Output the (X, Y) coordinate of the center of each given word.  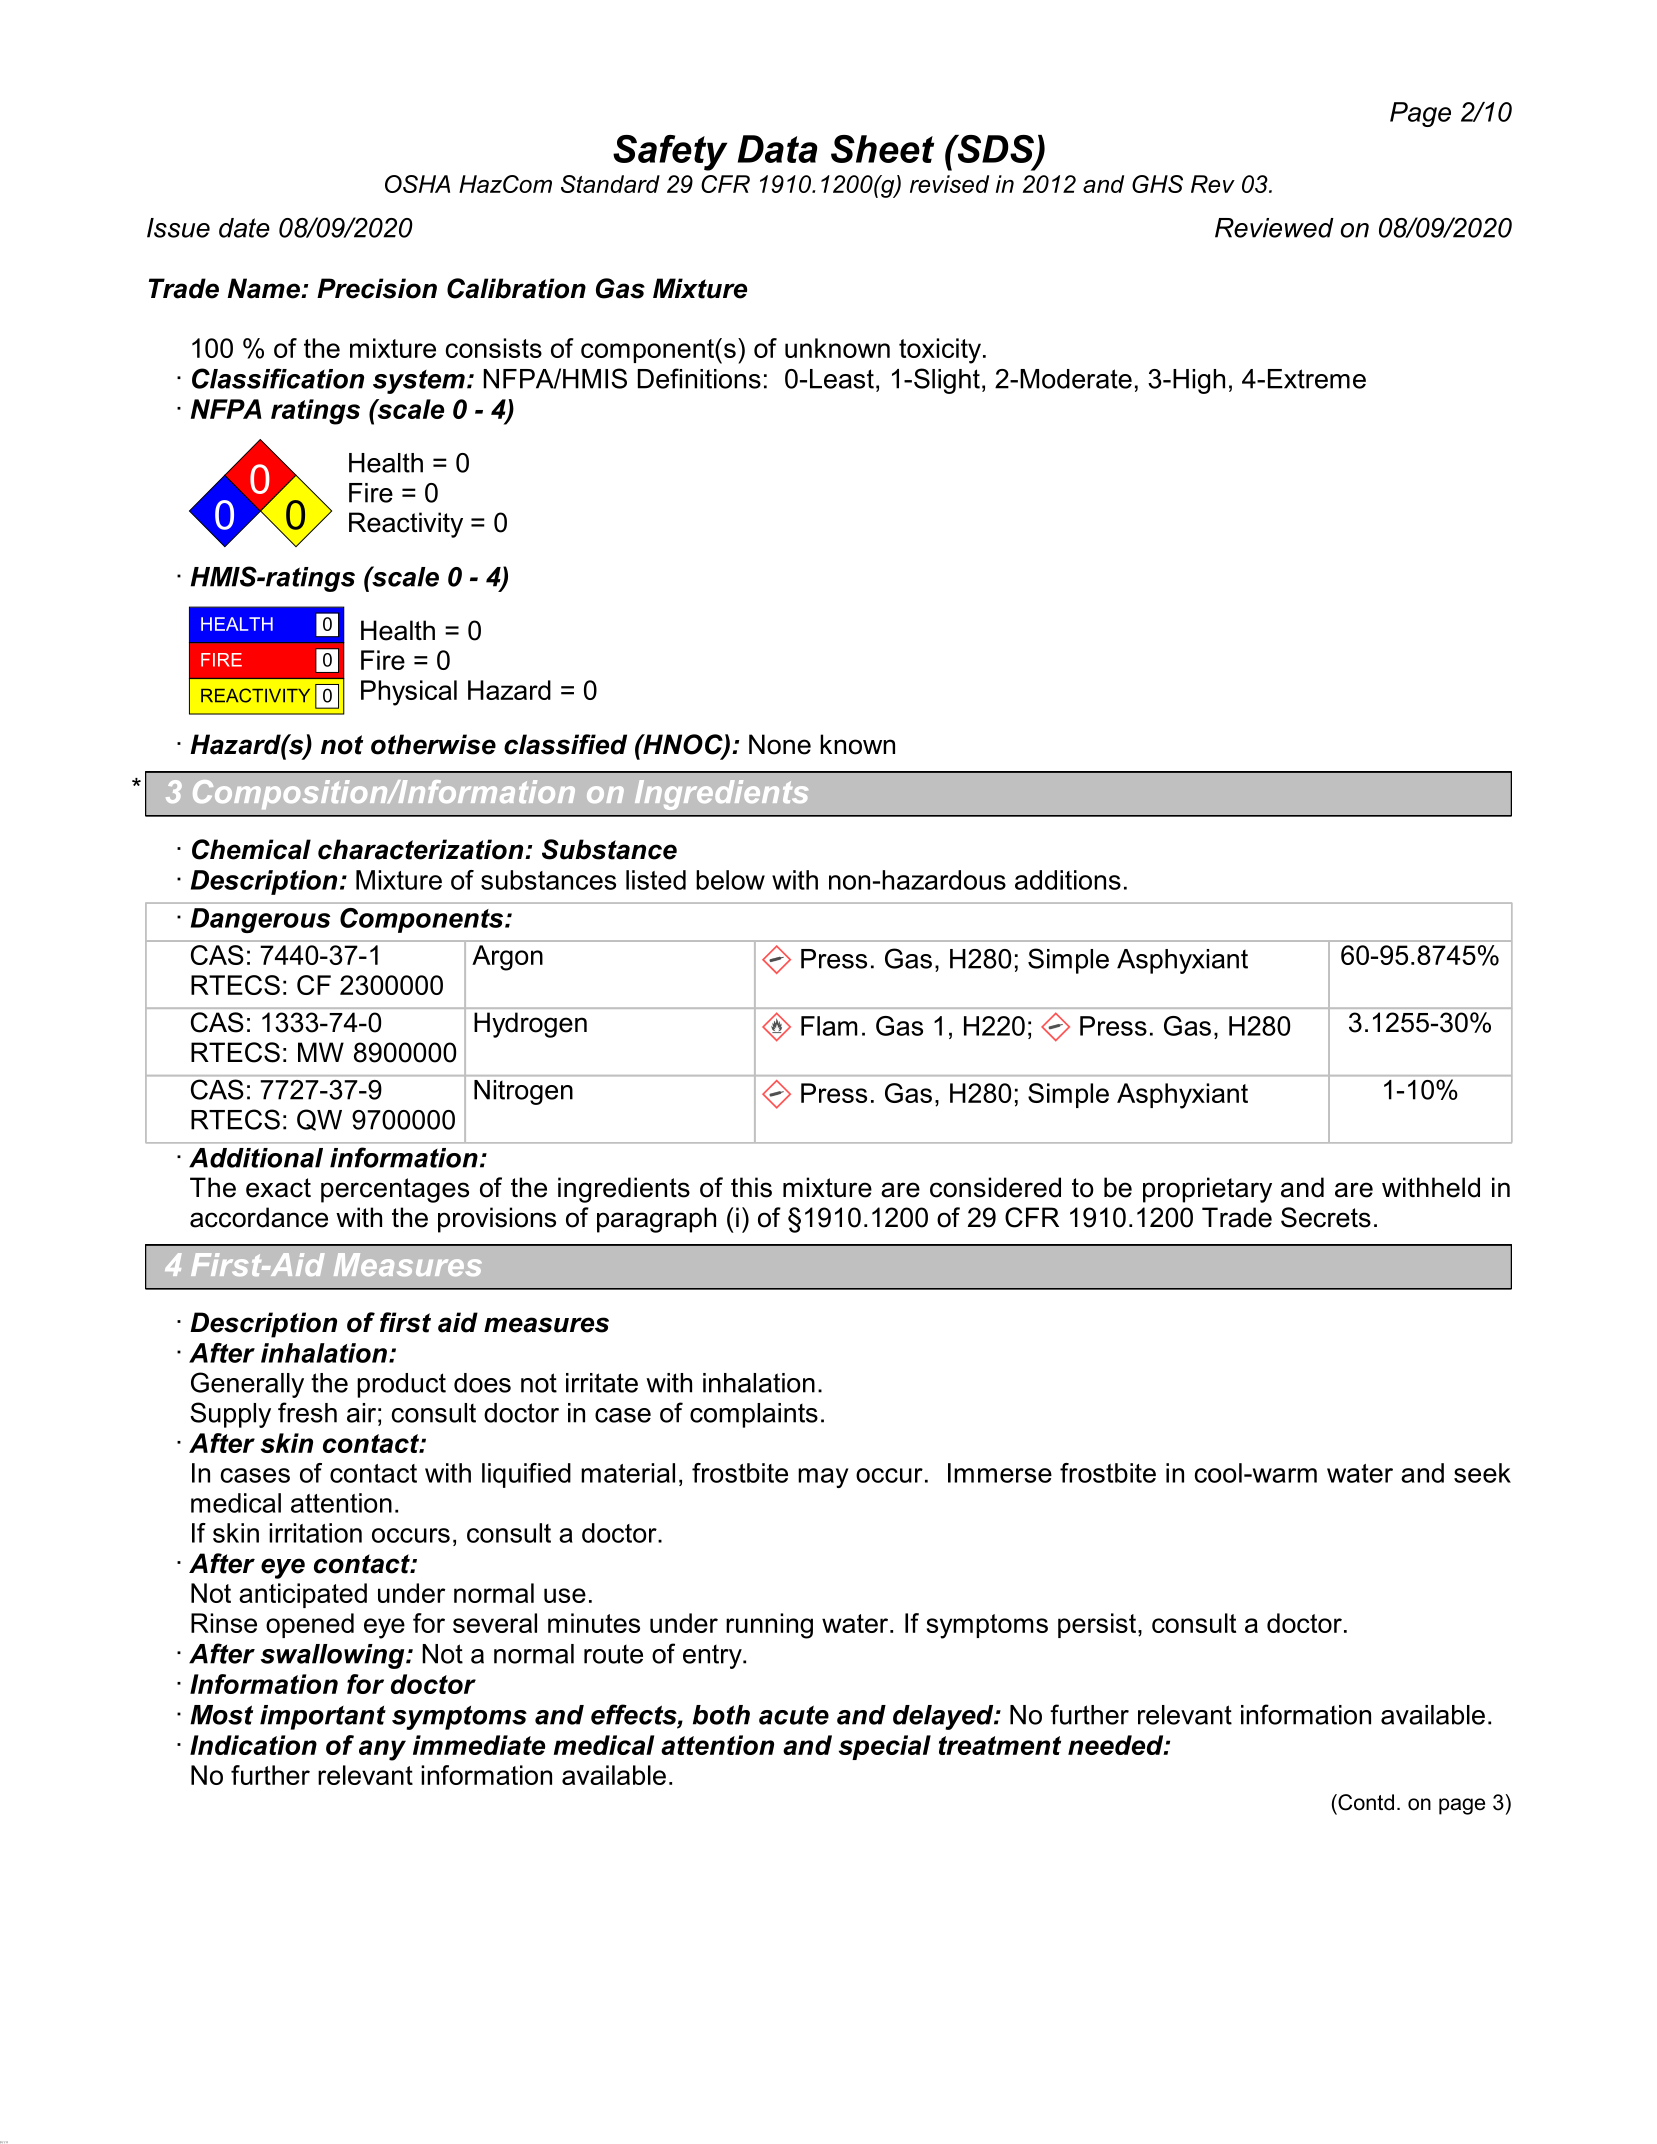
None (780, 744)
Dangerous (261, 920)
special (885, 1747)
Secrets (1326, 1217)
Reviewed (1274, 228)
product (401, 1385)
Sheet (882, 149)
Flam (829, 1026)
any (382, 1750)
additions (1068, 880)
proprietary (1207, 1190)
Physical (409, 693)
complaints (754, 1415)
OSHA (417, 184)
